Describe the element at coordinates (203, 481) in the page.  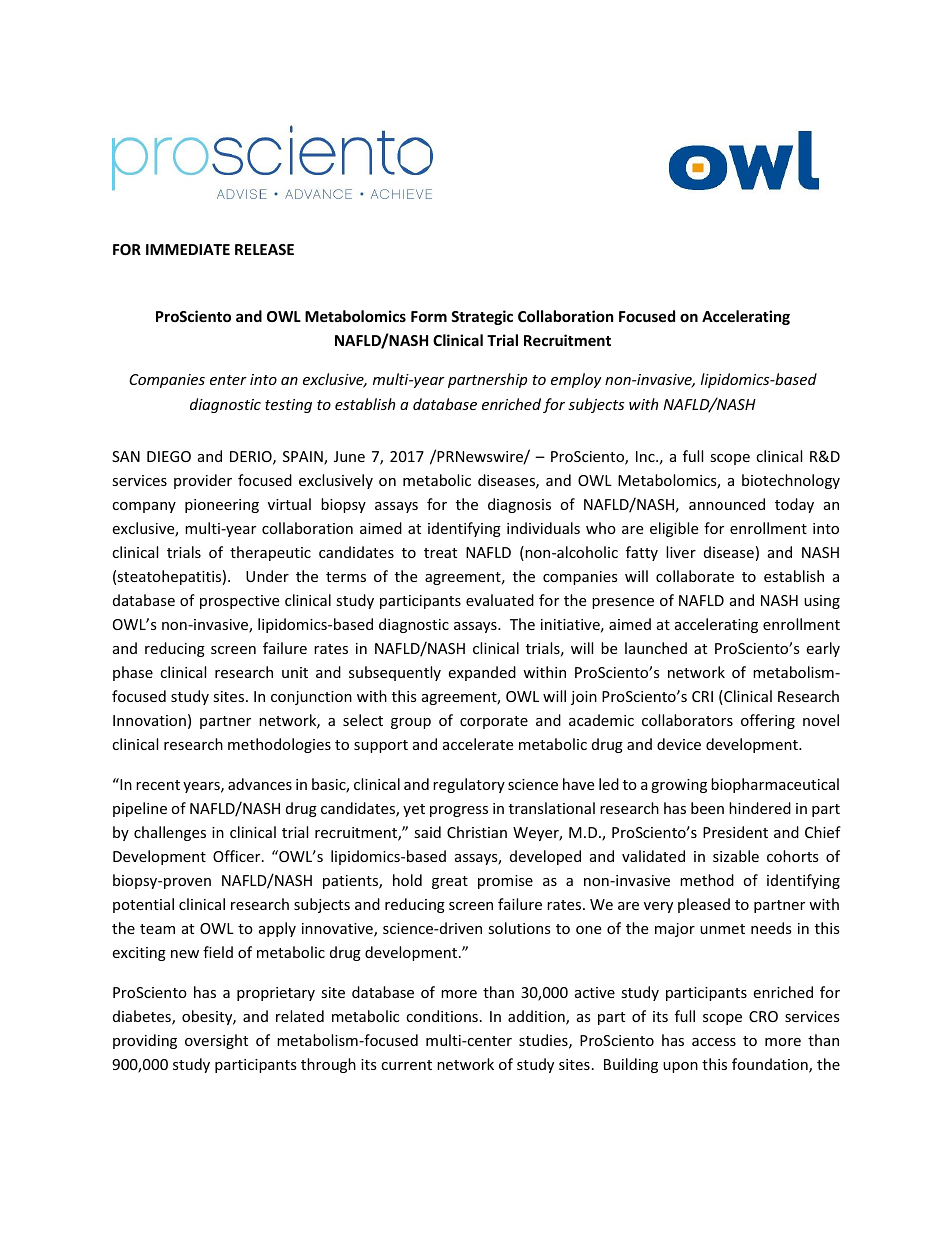
I see `provider` at that location.
